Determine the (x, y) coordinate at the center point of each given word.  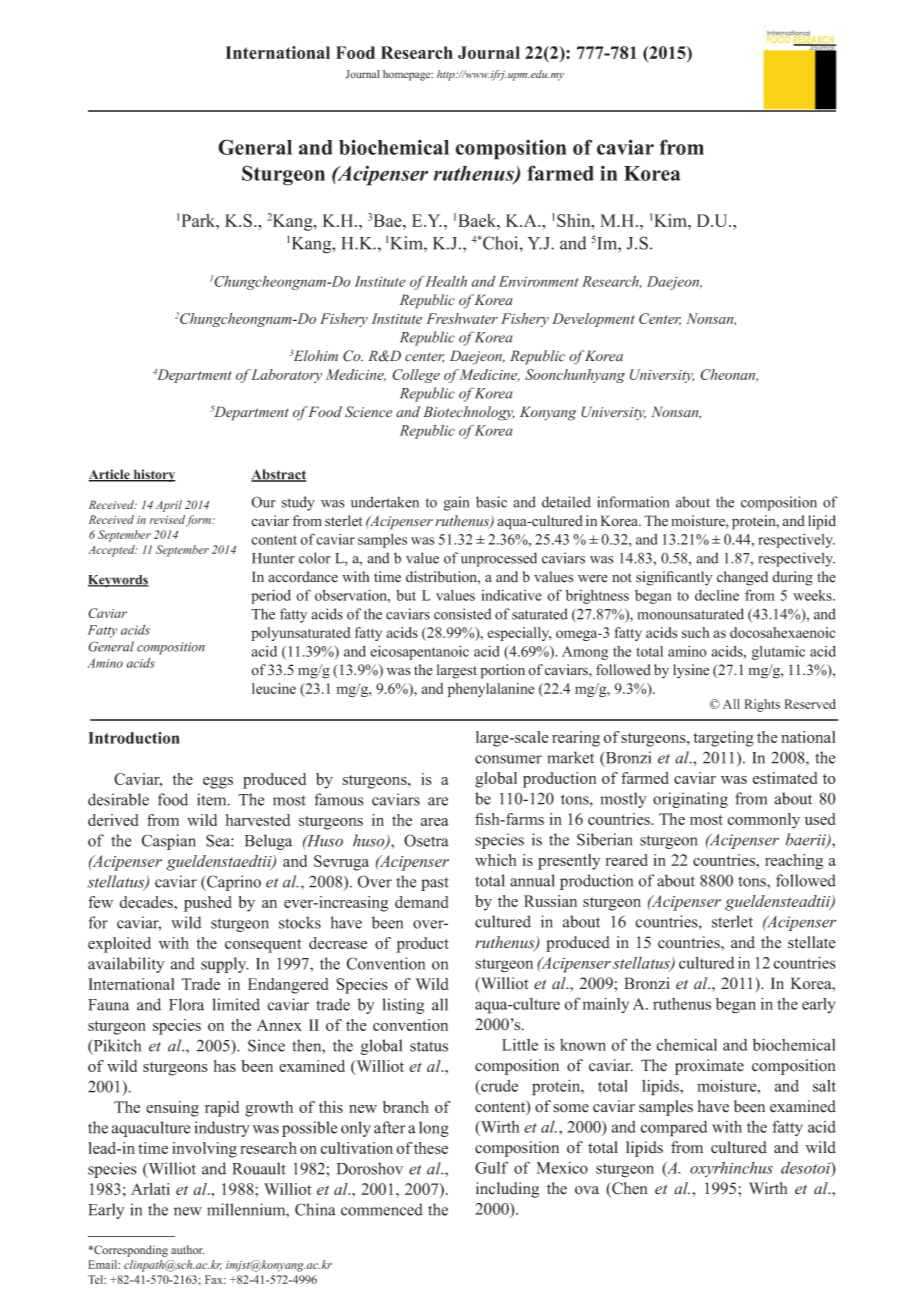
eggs (218, 783)
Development (593, 320)
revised (167, 519)
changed (742, 578)
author (187, 1250)
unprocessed (499, 559)
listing (403, 1006)
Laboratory (286, 376)
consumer (508, 759)
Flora (186, 1004)
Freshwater (462, 318)
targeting (723, 739)
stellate (812, 942)
